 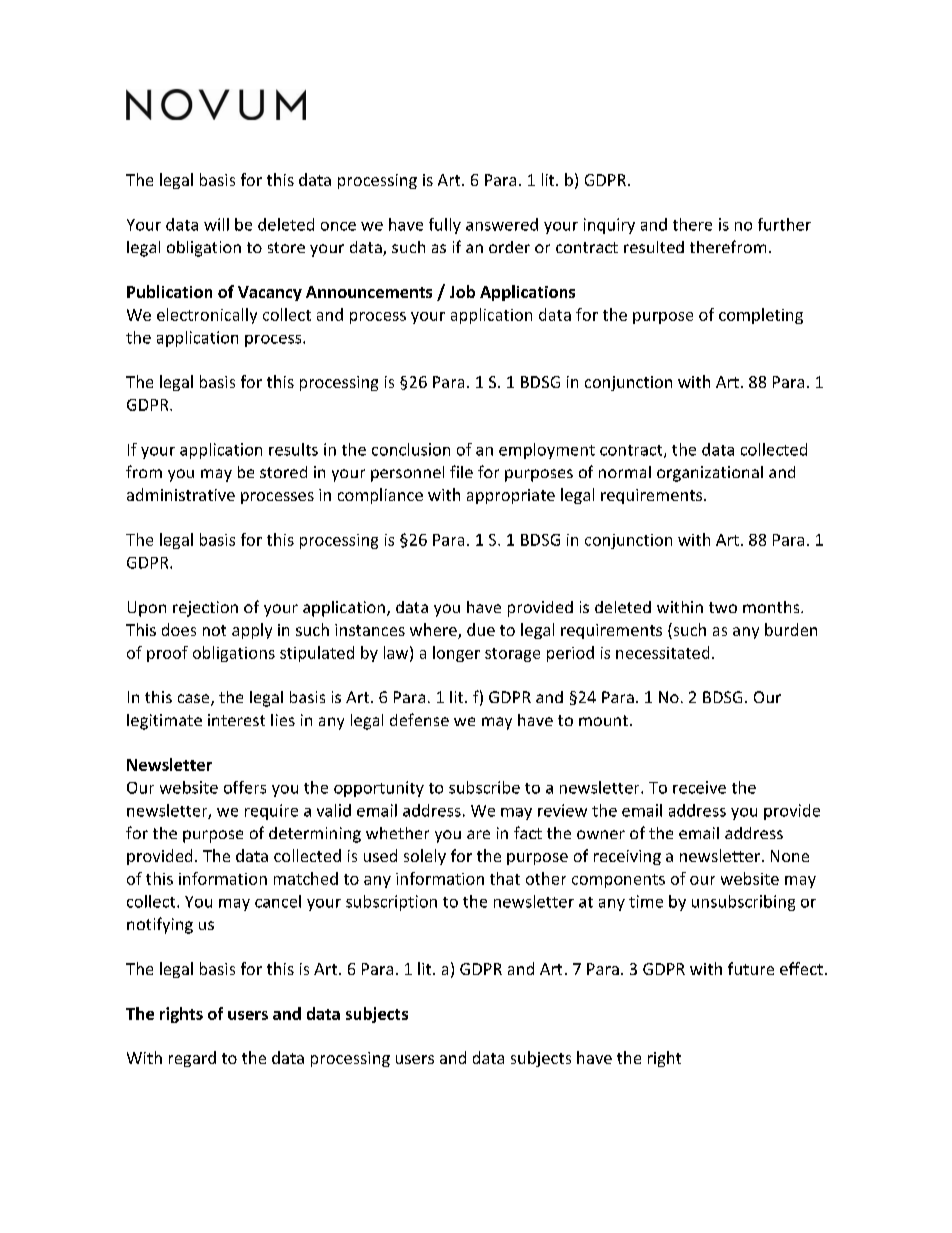 What do you see at coordinates (710, 474) in the screenshot?
I see `organizational` at bounding box center [710, 474].
